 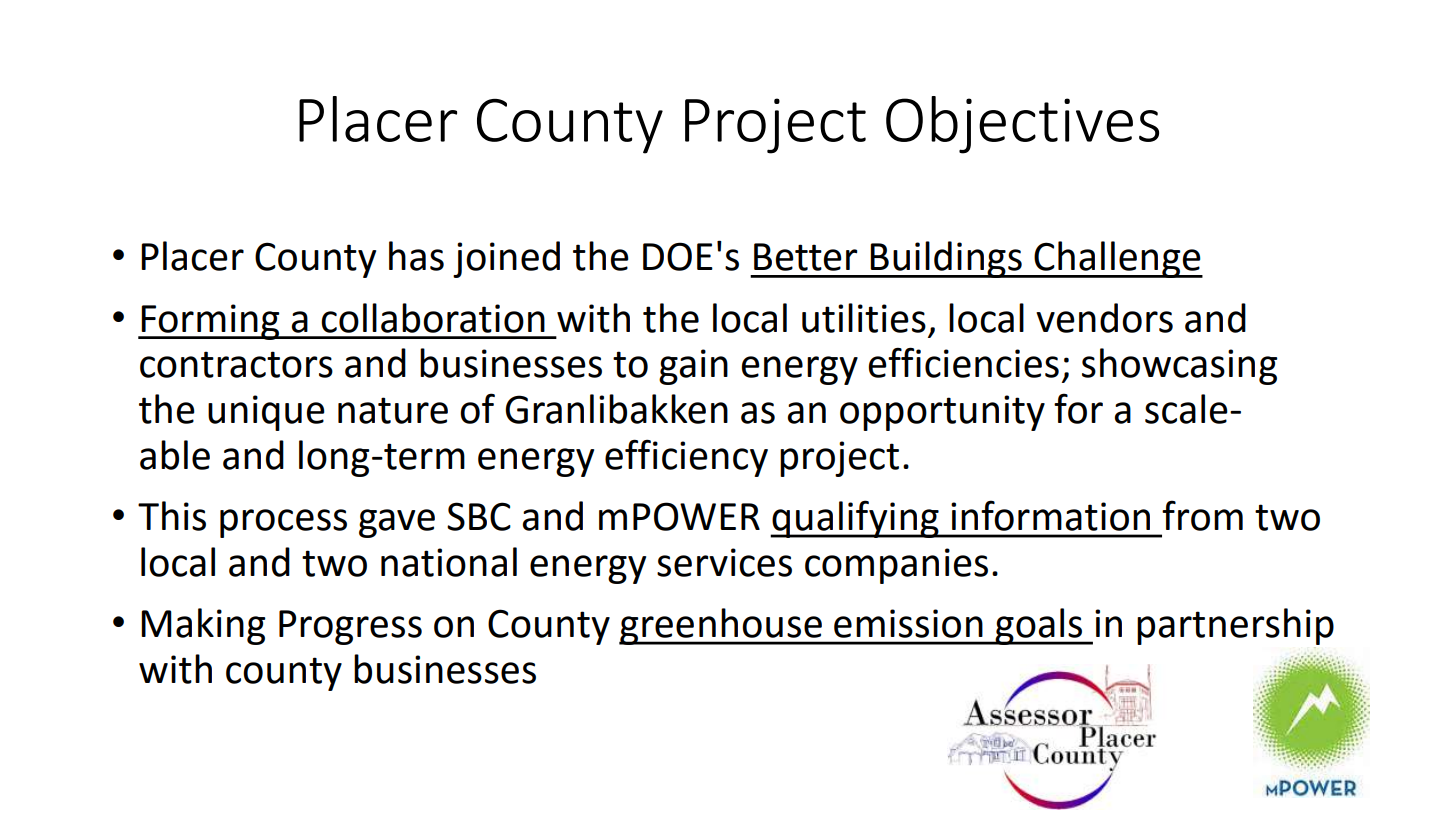 What do you see at coordinates (1117, 259) in the screenshot?
I see `Challenge` at bounding box center [1117, 259].
